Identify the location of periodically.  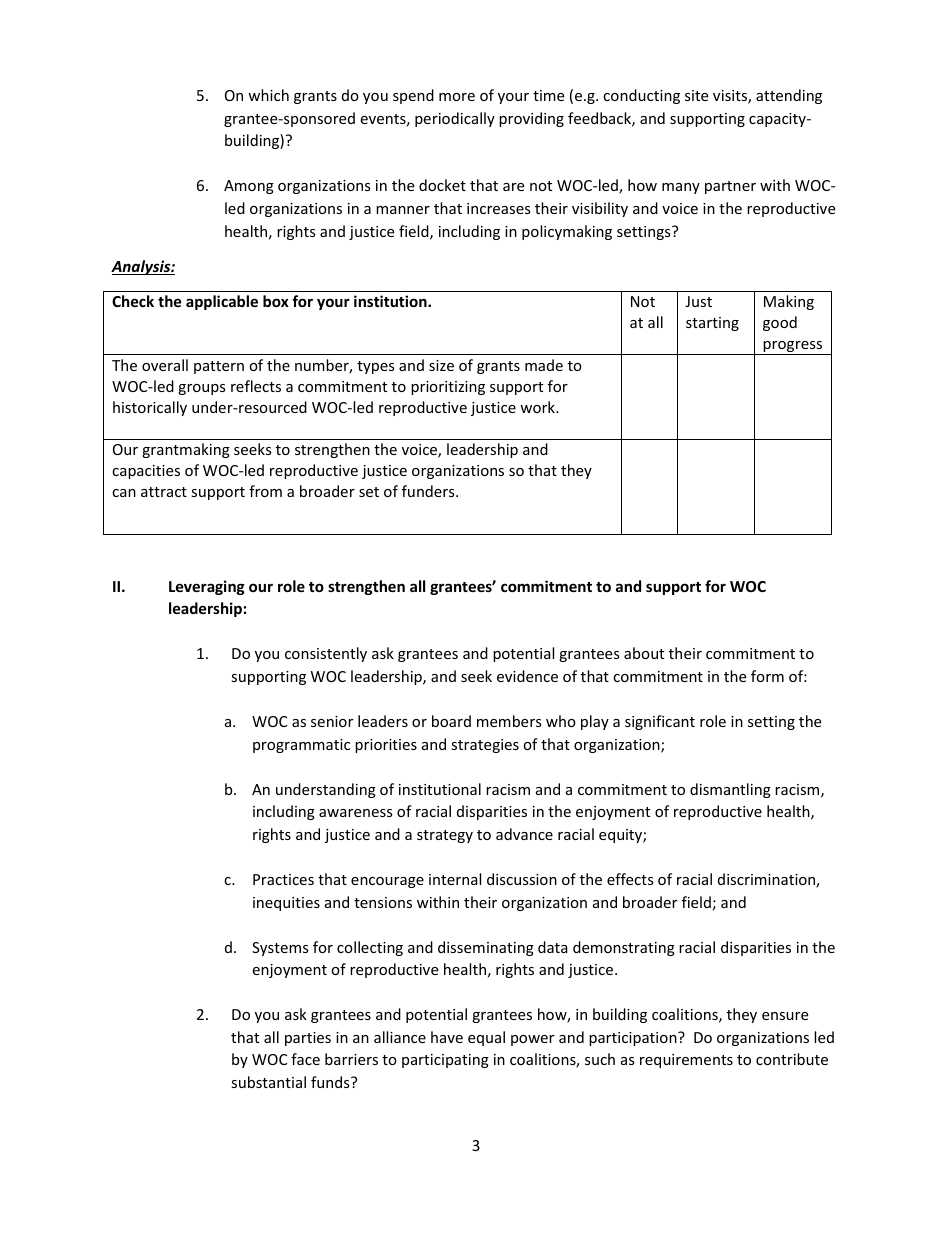
(455, 119).
